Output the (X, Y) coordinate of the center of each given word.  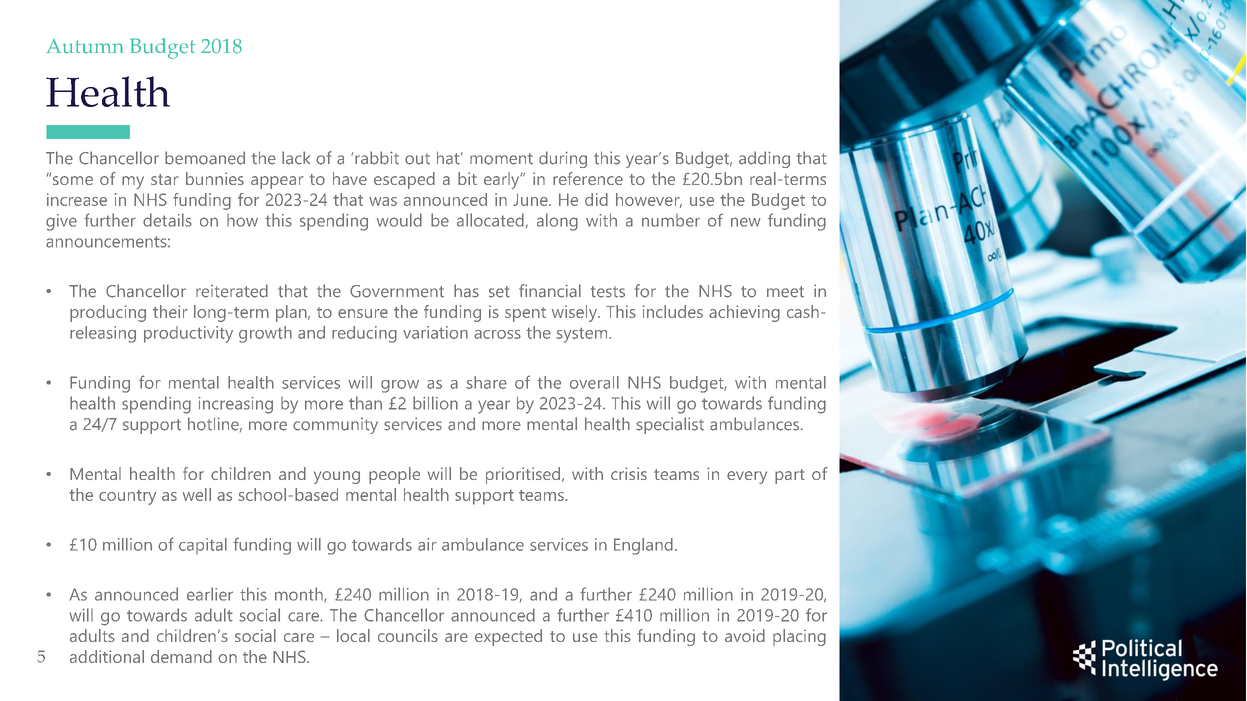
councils (408, 635)
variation (435, 332)
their (170, 311)
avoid (745, 635)
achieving (744, 313)
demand (181, 656)
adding (764, 159)
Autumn (85, 46)
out (417, 159)
